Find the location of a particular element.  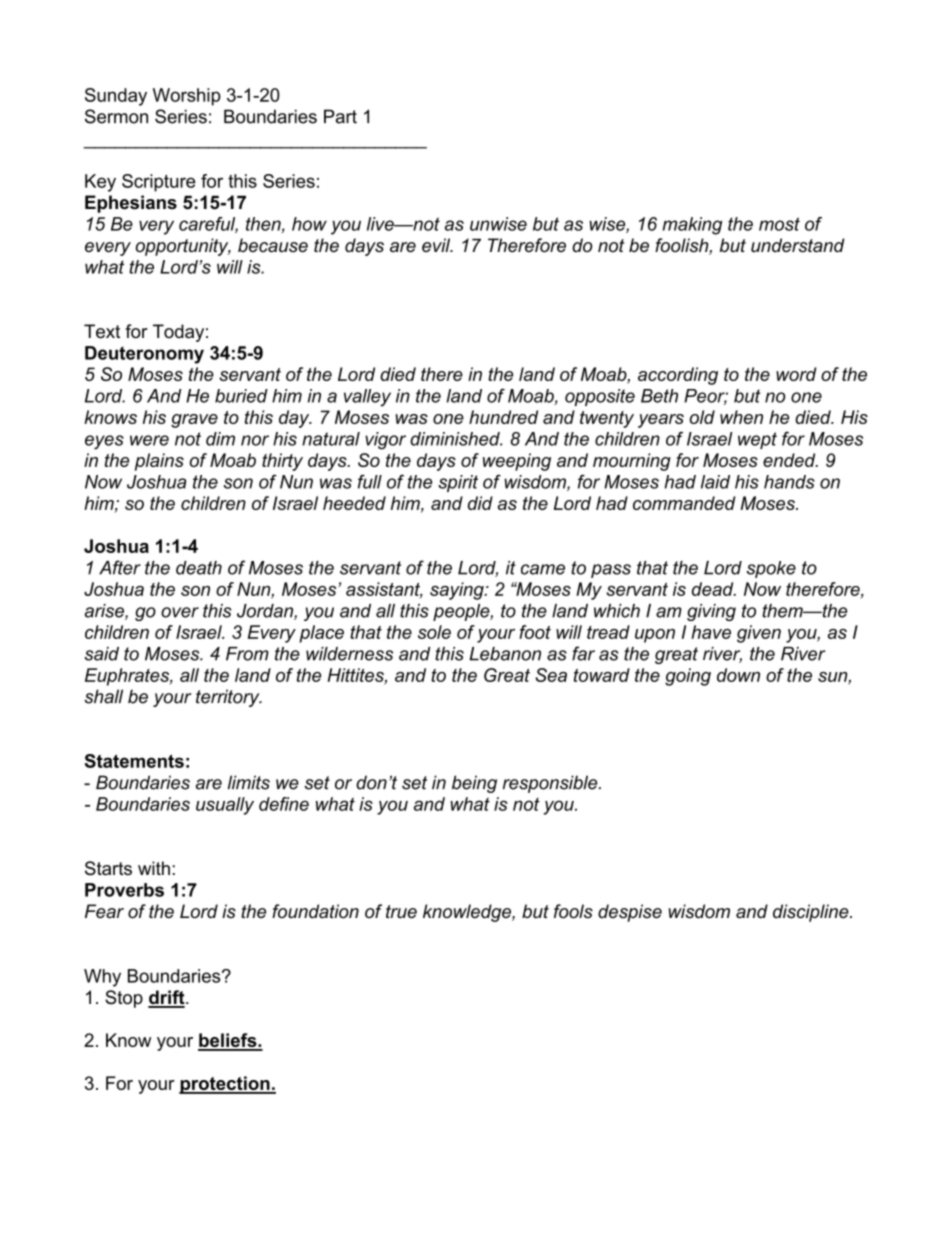

true is located at coordinates (401, 912).
